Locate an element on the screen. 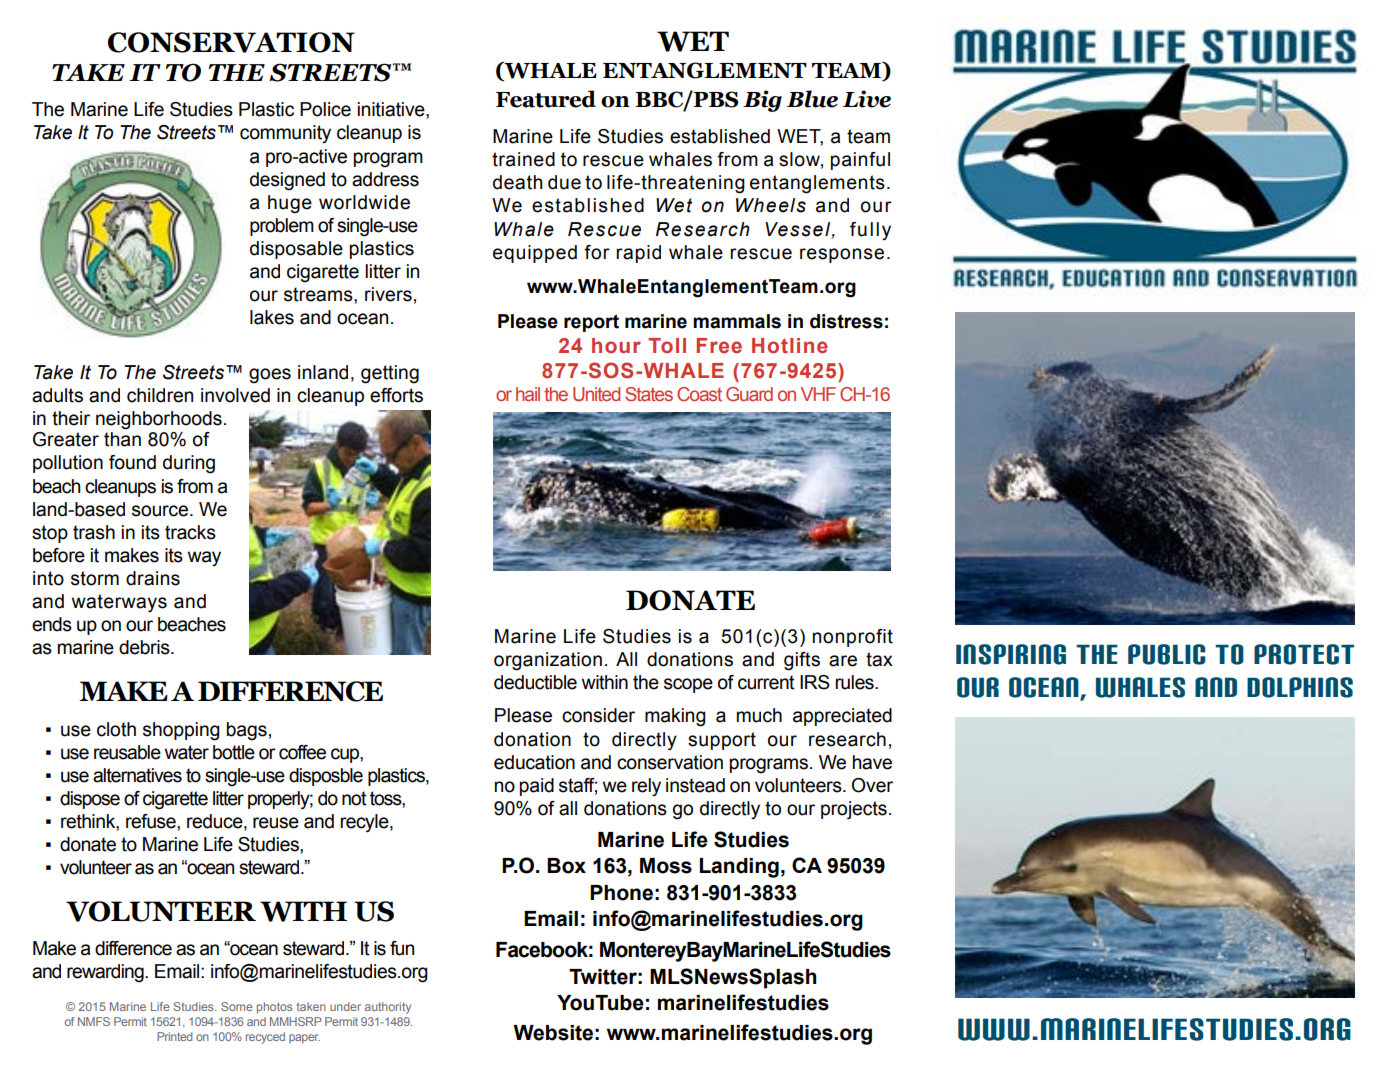 This screenshot has width=1386, height=1071. Some is located at coordinates (236, 1006).
